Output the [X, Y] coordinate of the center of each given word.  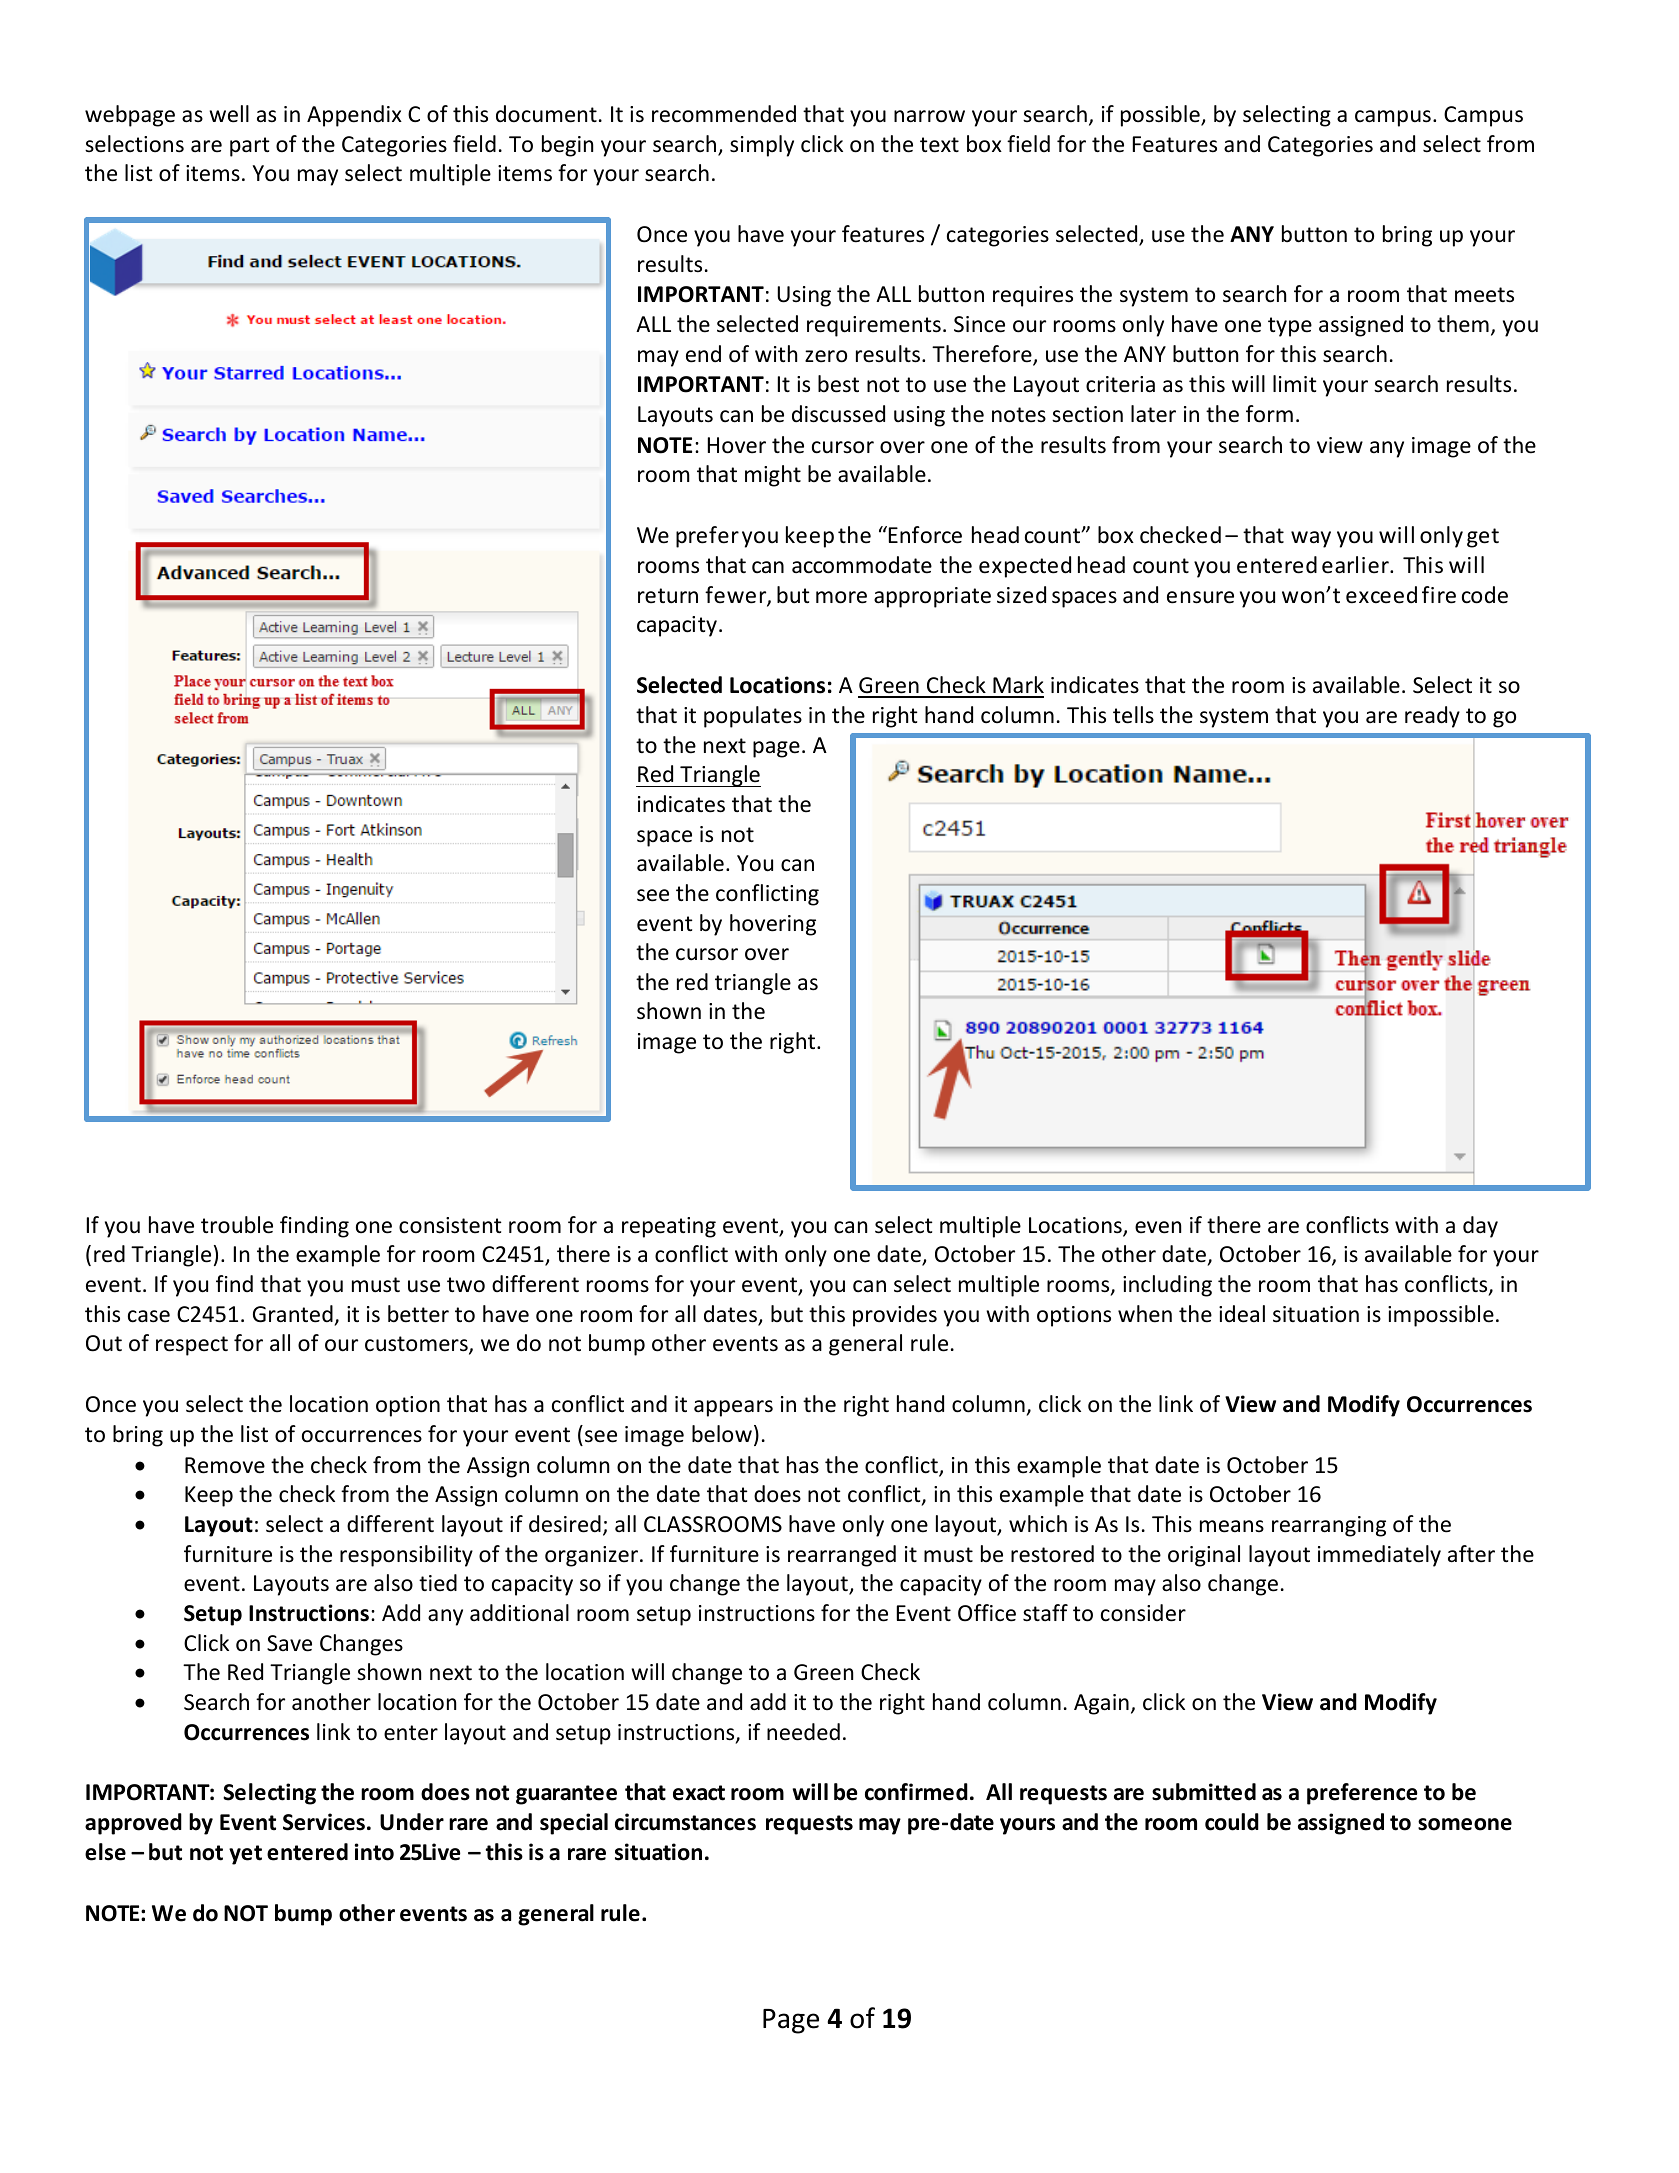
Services [324, 1822]
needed [803, 1732]
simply [762, 146]
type [1290, 327]
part [250, 147]
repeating [669, 1227]
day [1480, 1227]
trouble [237, 1225]
